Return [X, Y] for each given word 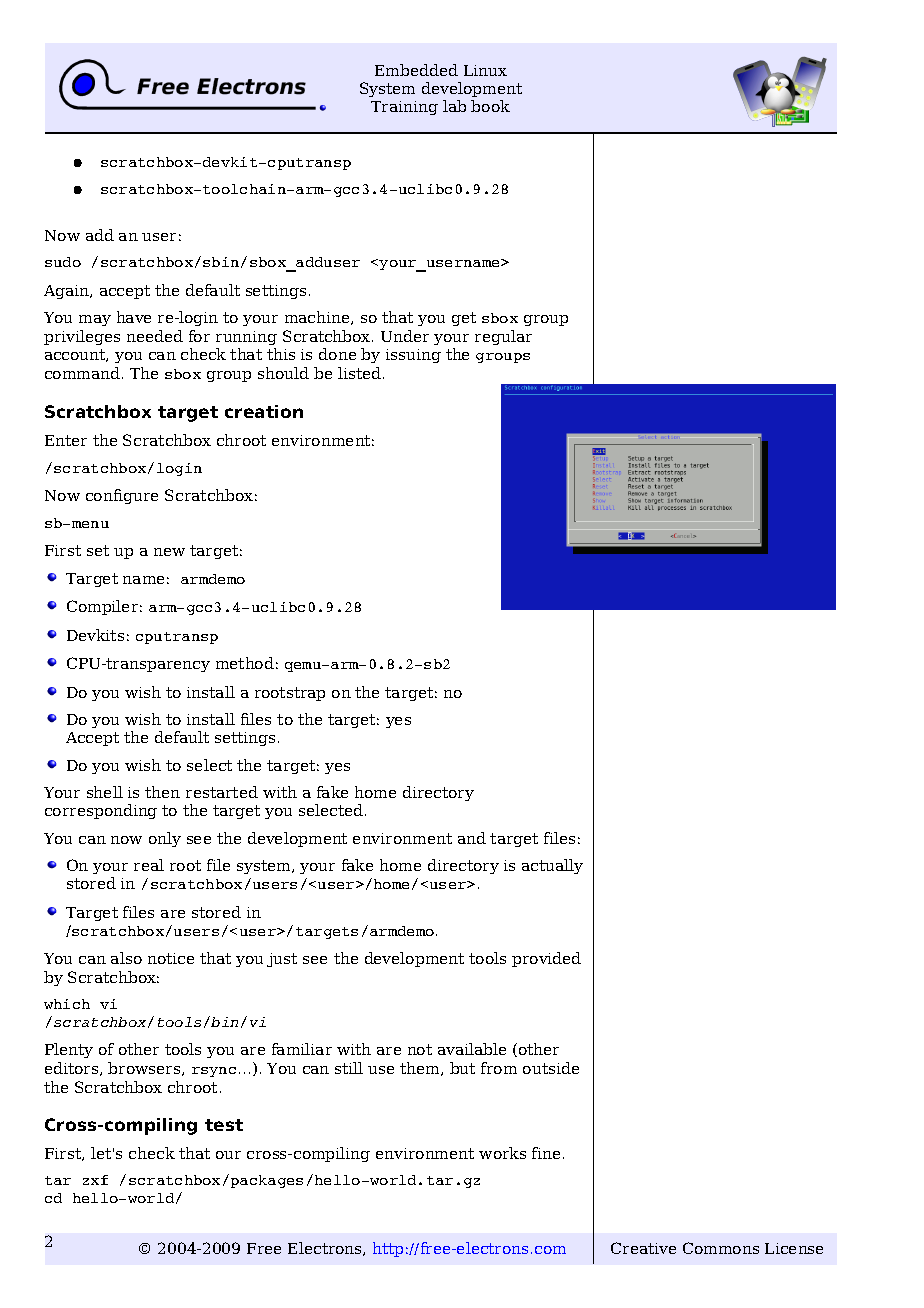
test [224, 1125]
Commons [721, 1248]
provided [546, 959]
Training [404, 108]
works [502, 1153]
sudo [63, 262]
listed [361, 373]
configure [122, 496]
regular [503, 337]
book [490, 106]
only [165, 839]
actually [552, 866]
